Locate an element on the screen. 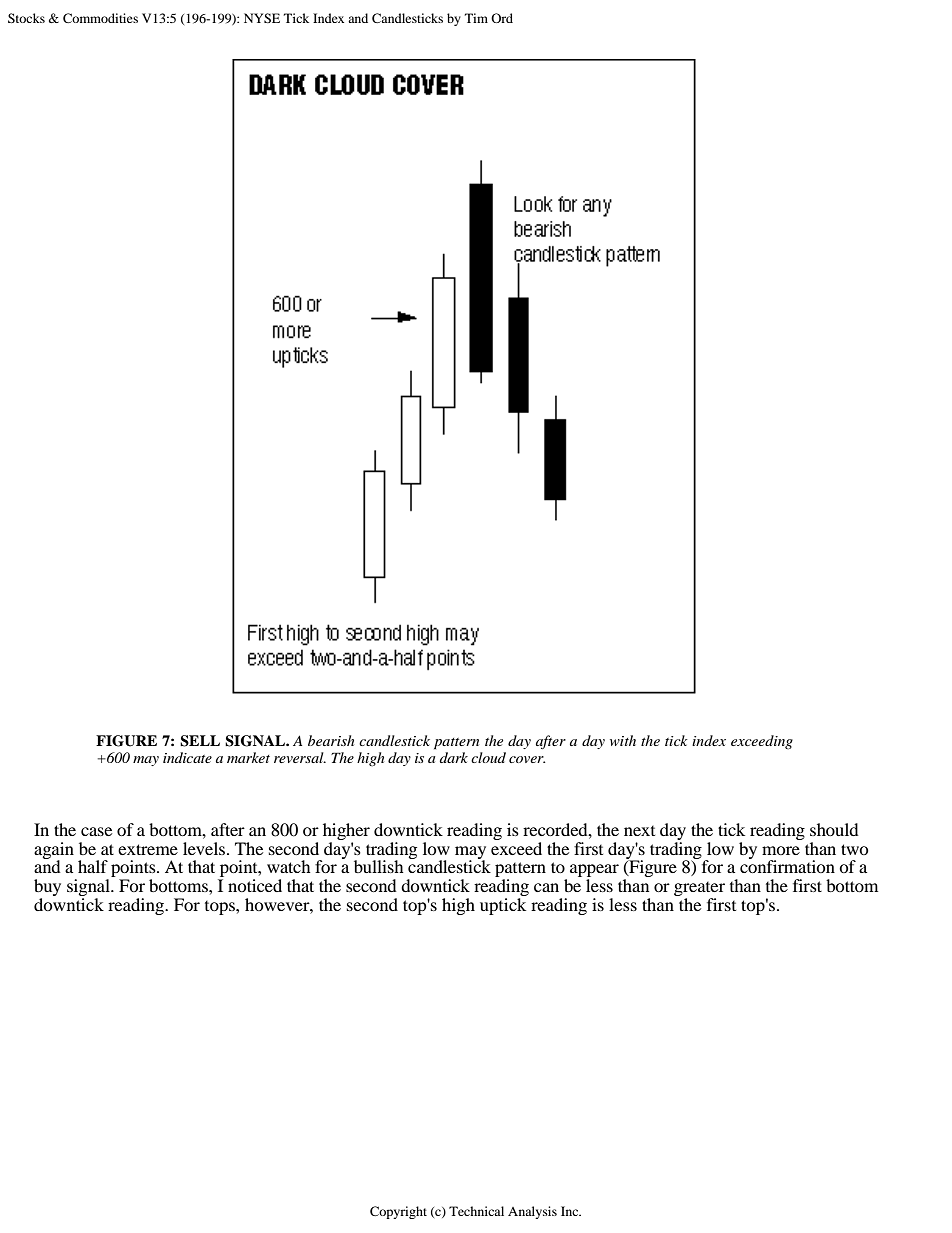  Technical is located at coordinates (476, 1211).
